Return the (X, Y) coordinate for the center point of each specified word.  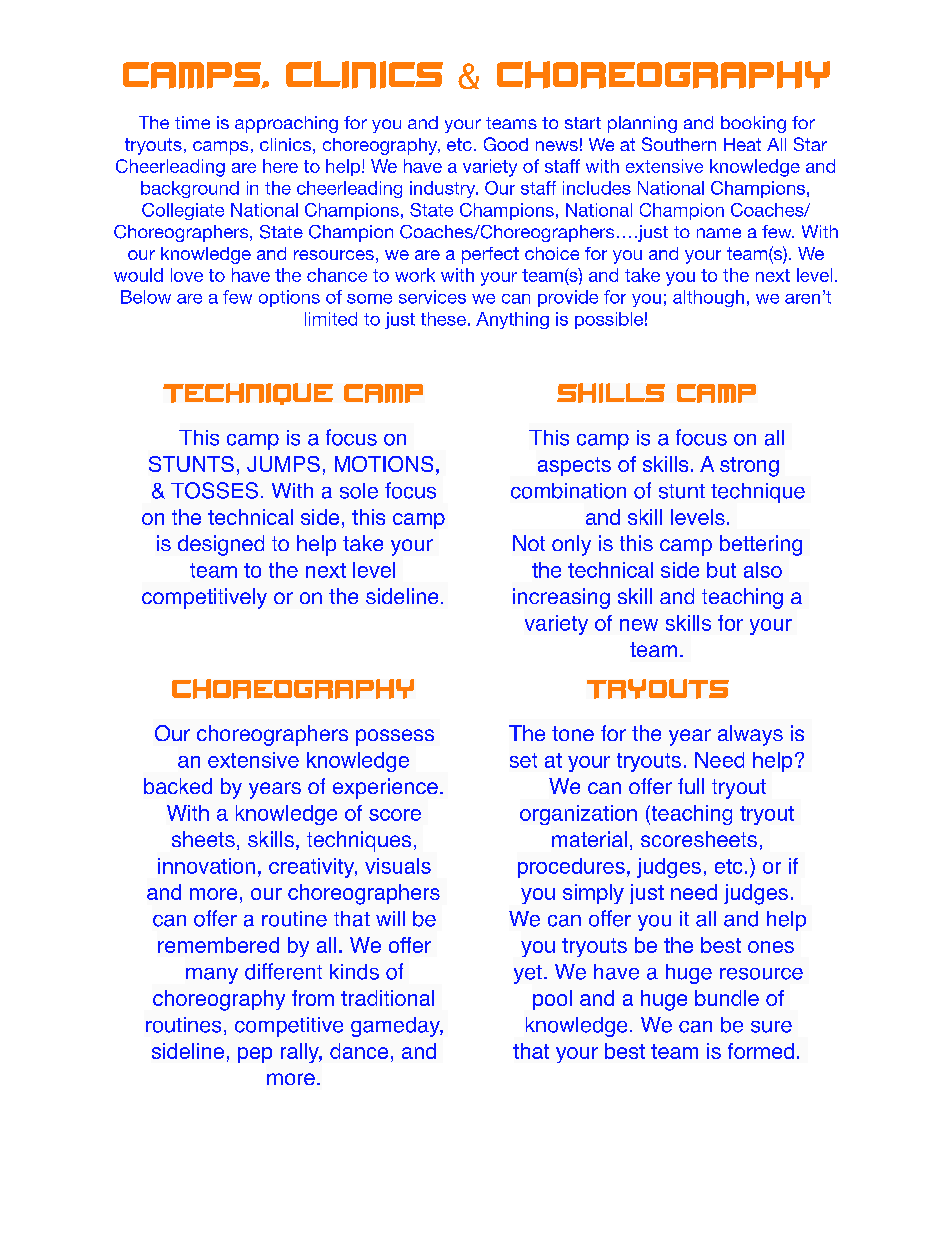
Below (146, 297)
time (192, 122)
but (721, 570)
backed (178, 786)
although (708, 298)
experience (385, 788)
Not (529, 543)
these (443, 319)
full (691, 786)
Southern (679, 144)
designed (221, 545)
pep (255, 1055)
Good (506, 144)
